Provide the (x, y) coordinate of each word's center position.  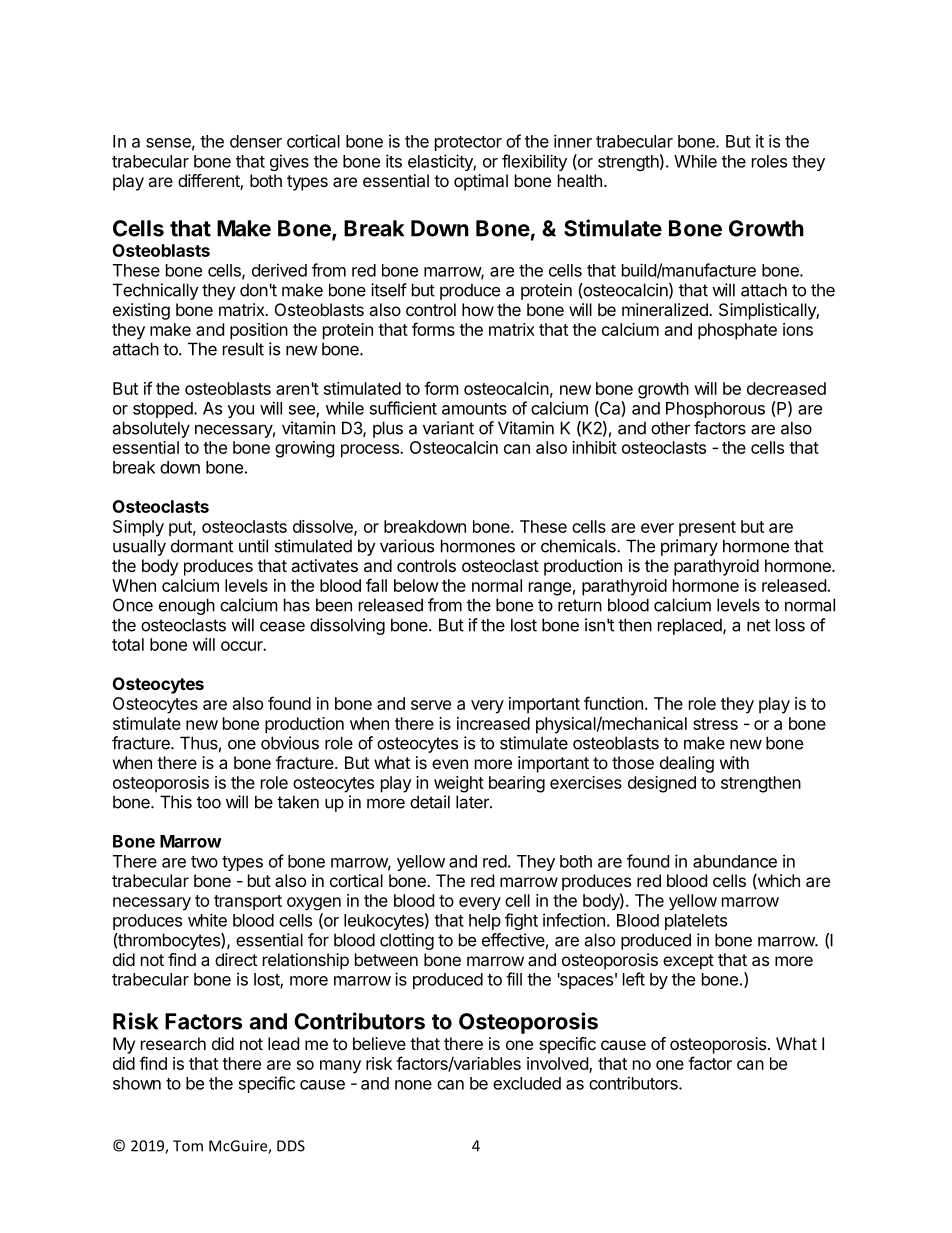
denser (256, 141)
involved (558, 1064)
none (413, 1085)
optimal (481, 182)
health (580, 180)
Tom (188, 1146)
